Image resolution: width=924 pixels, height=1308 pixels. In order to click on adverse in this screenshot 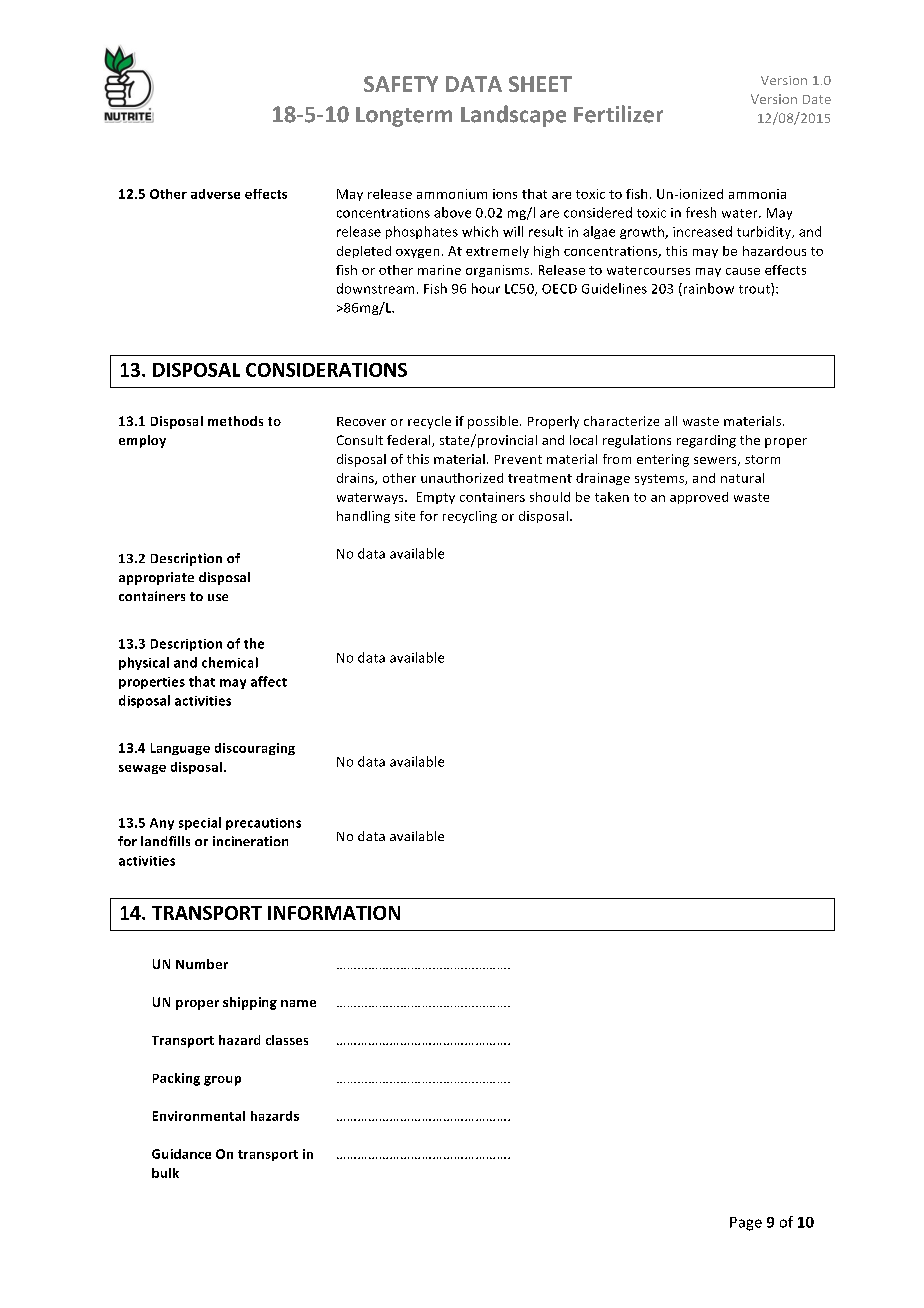, I will do `click(215, 194)`.
